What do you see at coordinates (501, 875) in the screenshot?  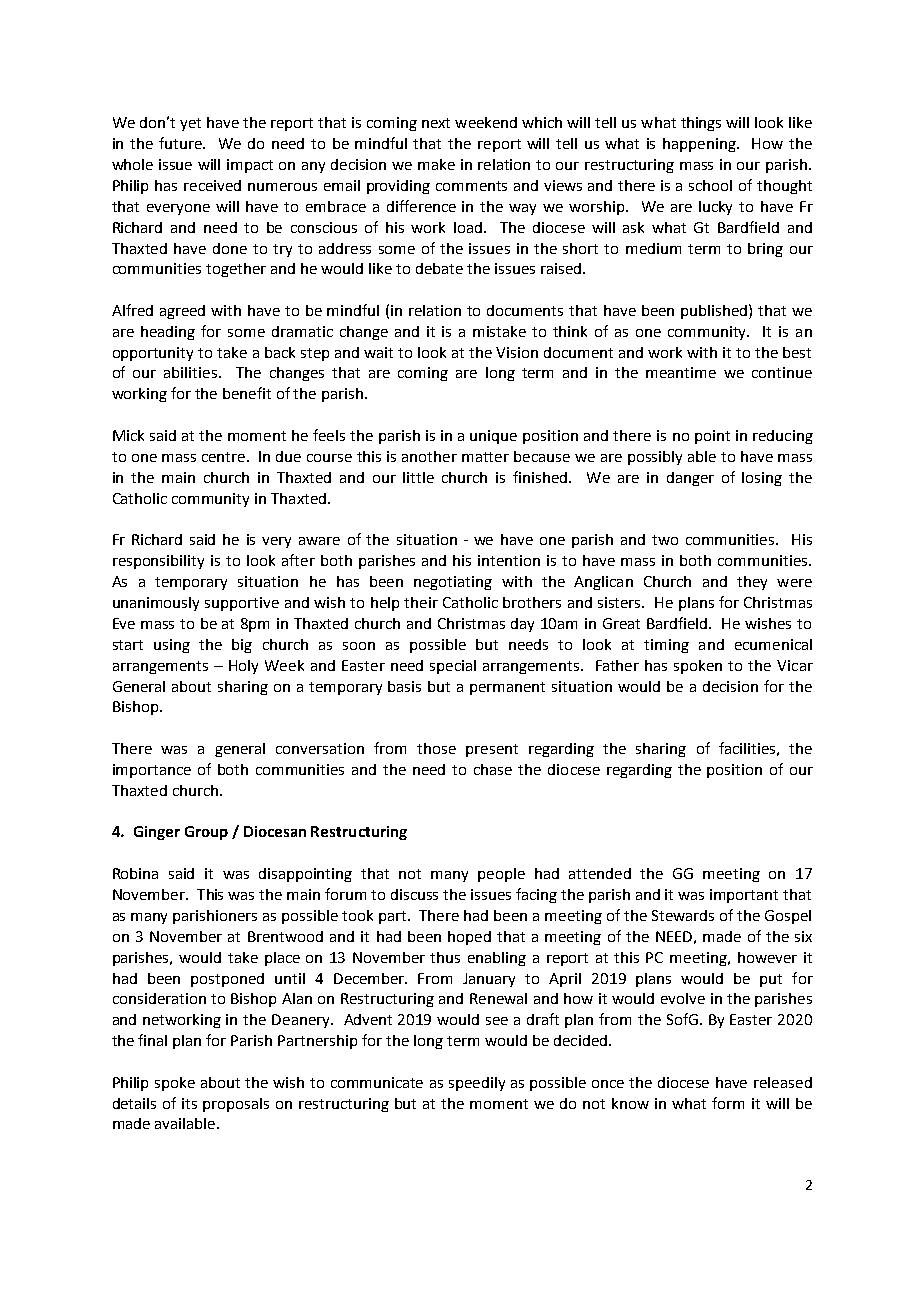 I see `people` at bounding box center [501, 875].
